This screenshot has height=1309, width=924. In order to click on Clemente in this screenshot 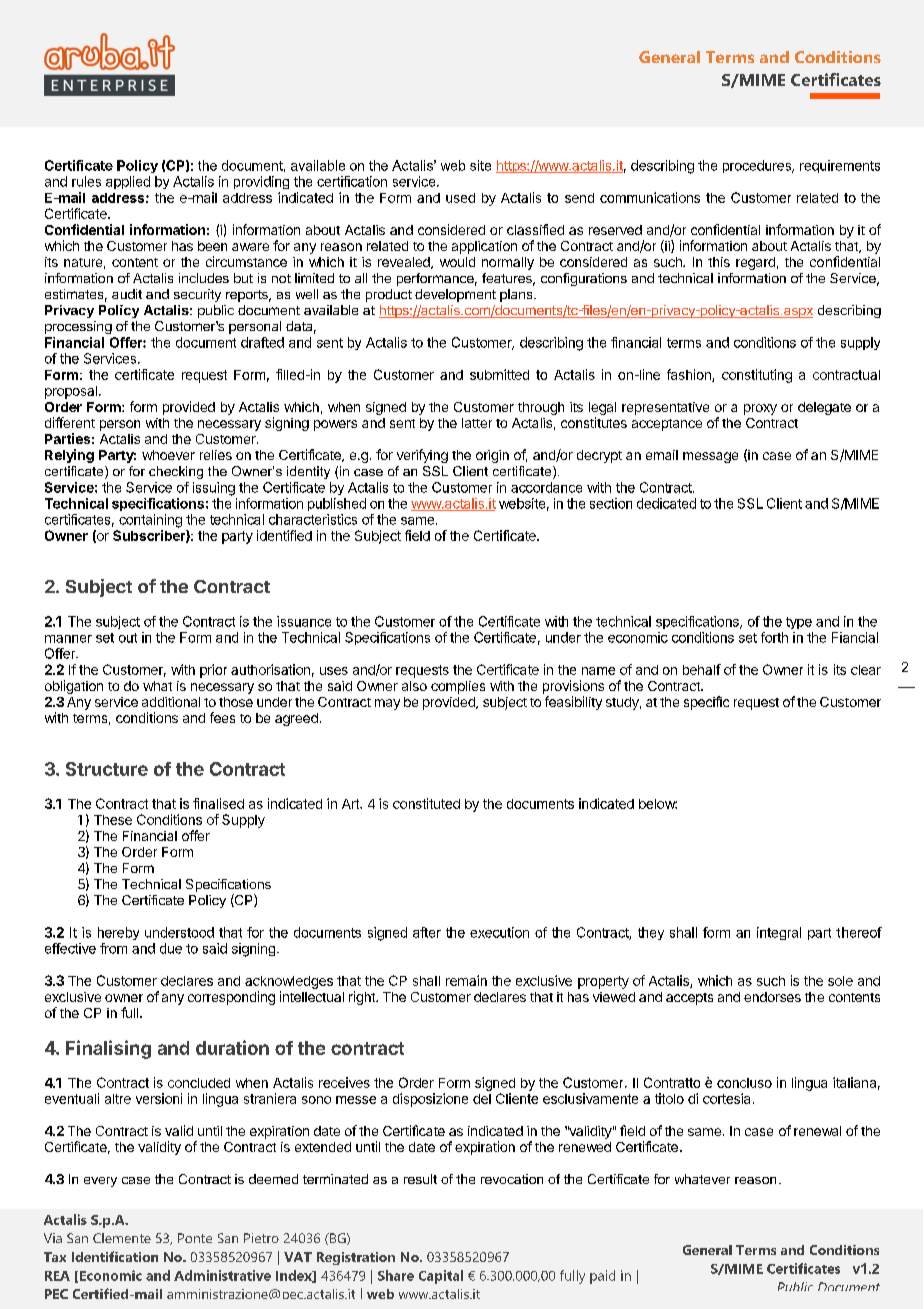, I will do `click(122, 1238)`.
